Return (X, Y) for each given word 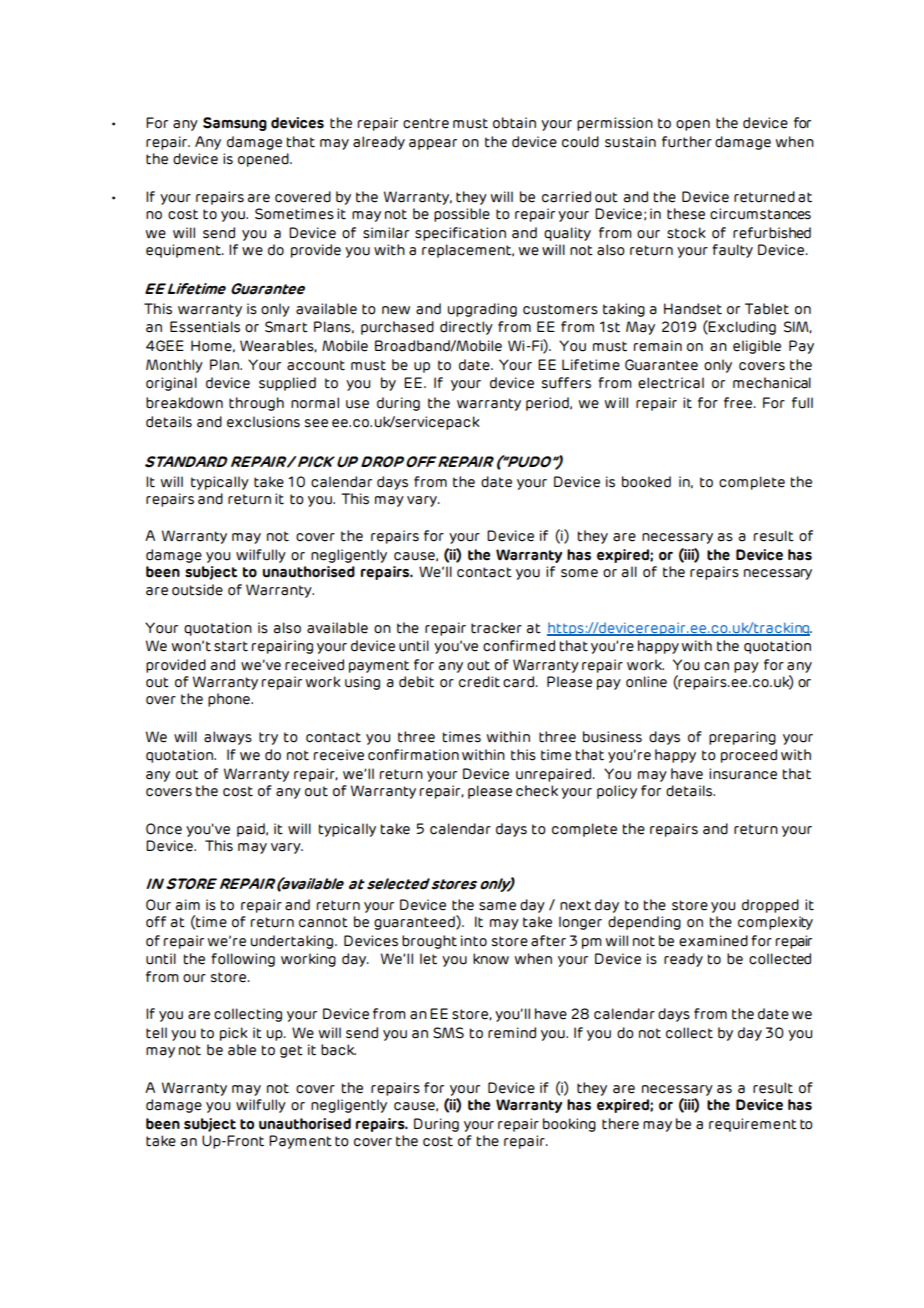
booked (646, 482)
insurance (743, 774)
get (291, 1051)
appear (433, 144)
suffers (566, 383)
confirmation (413, 755)
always (228, 738)
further (687, 142)
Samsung (235, 124)
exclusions (263, 422)
